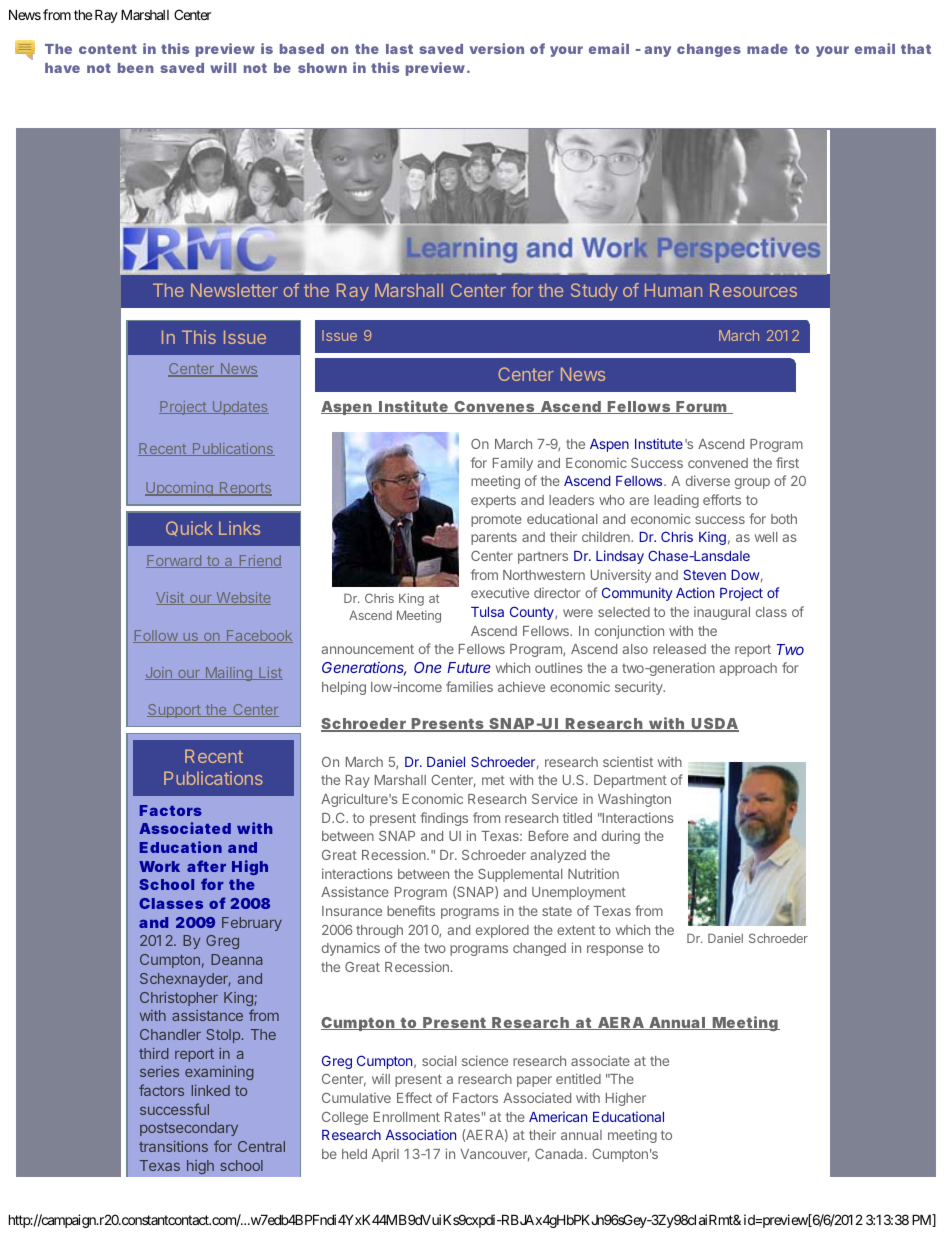 This page has width=952, height=1233. Describe the element at coordinates (748, 669) in the page. I see `approach` at that location.
